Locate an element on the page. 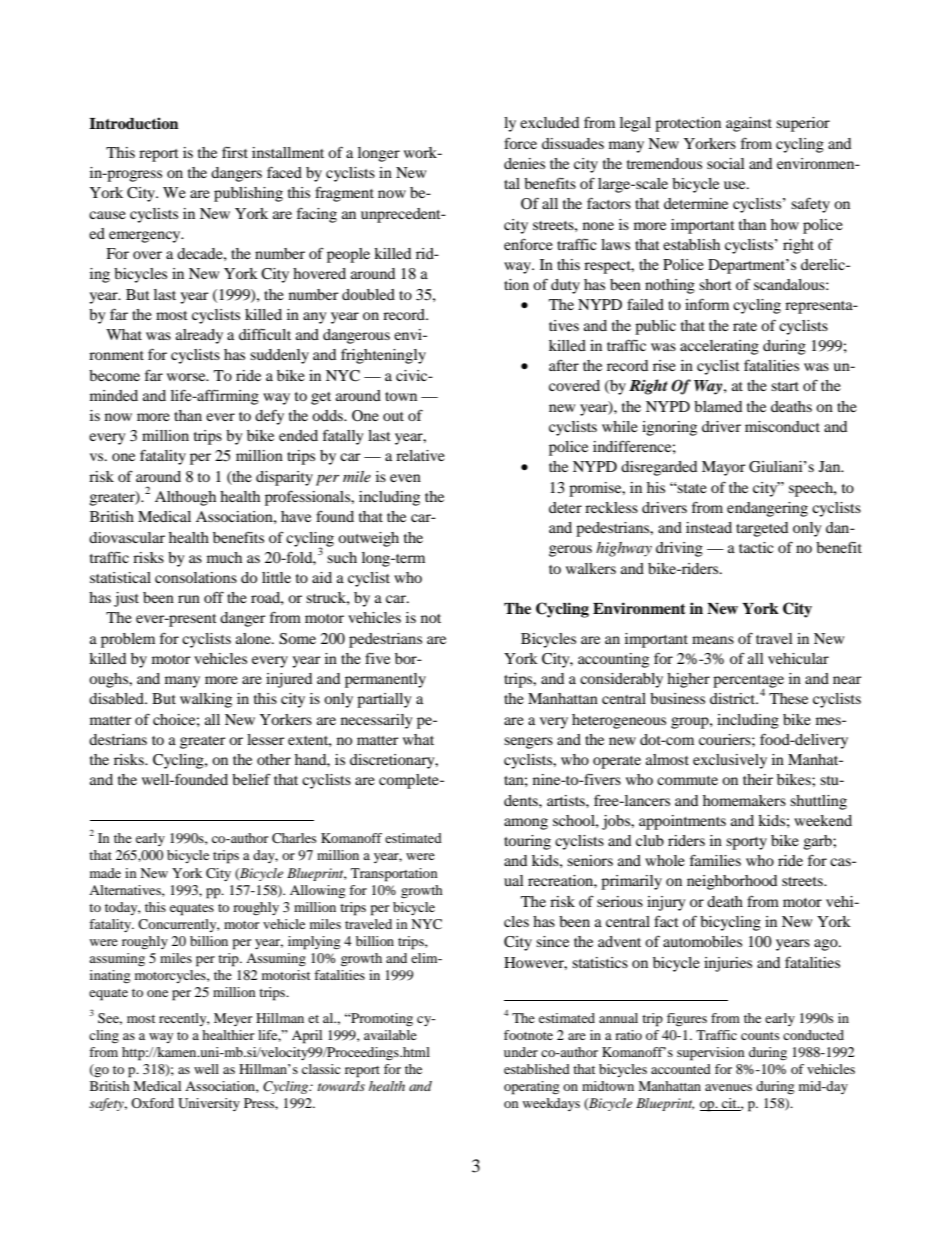  among is located at coordinates (526, 824).
